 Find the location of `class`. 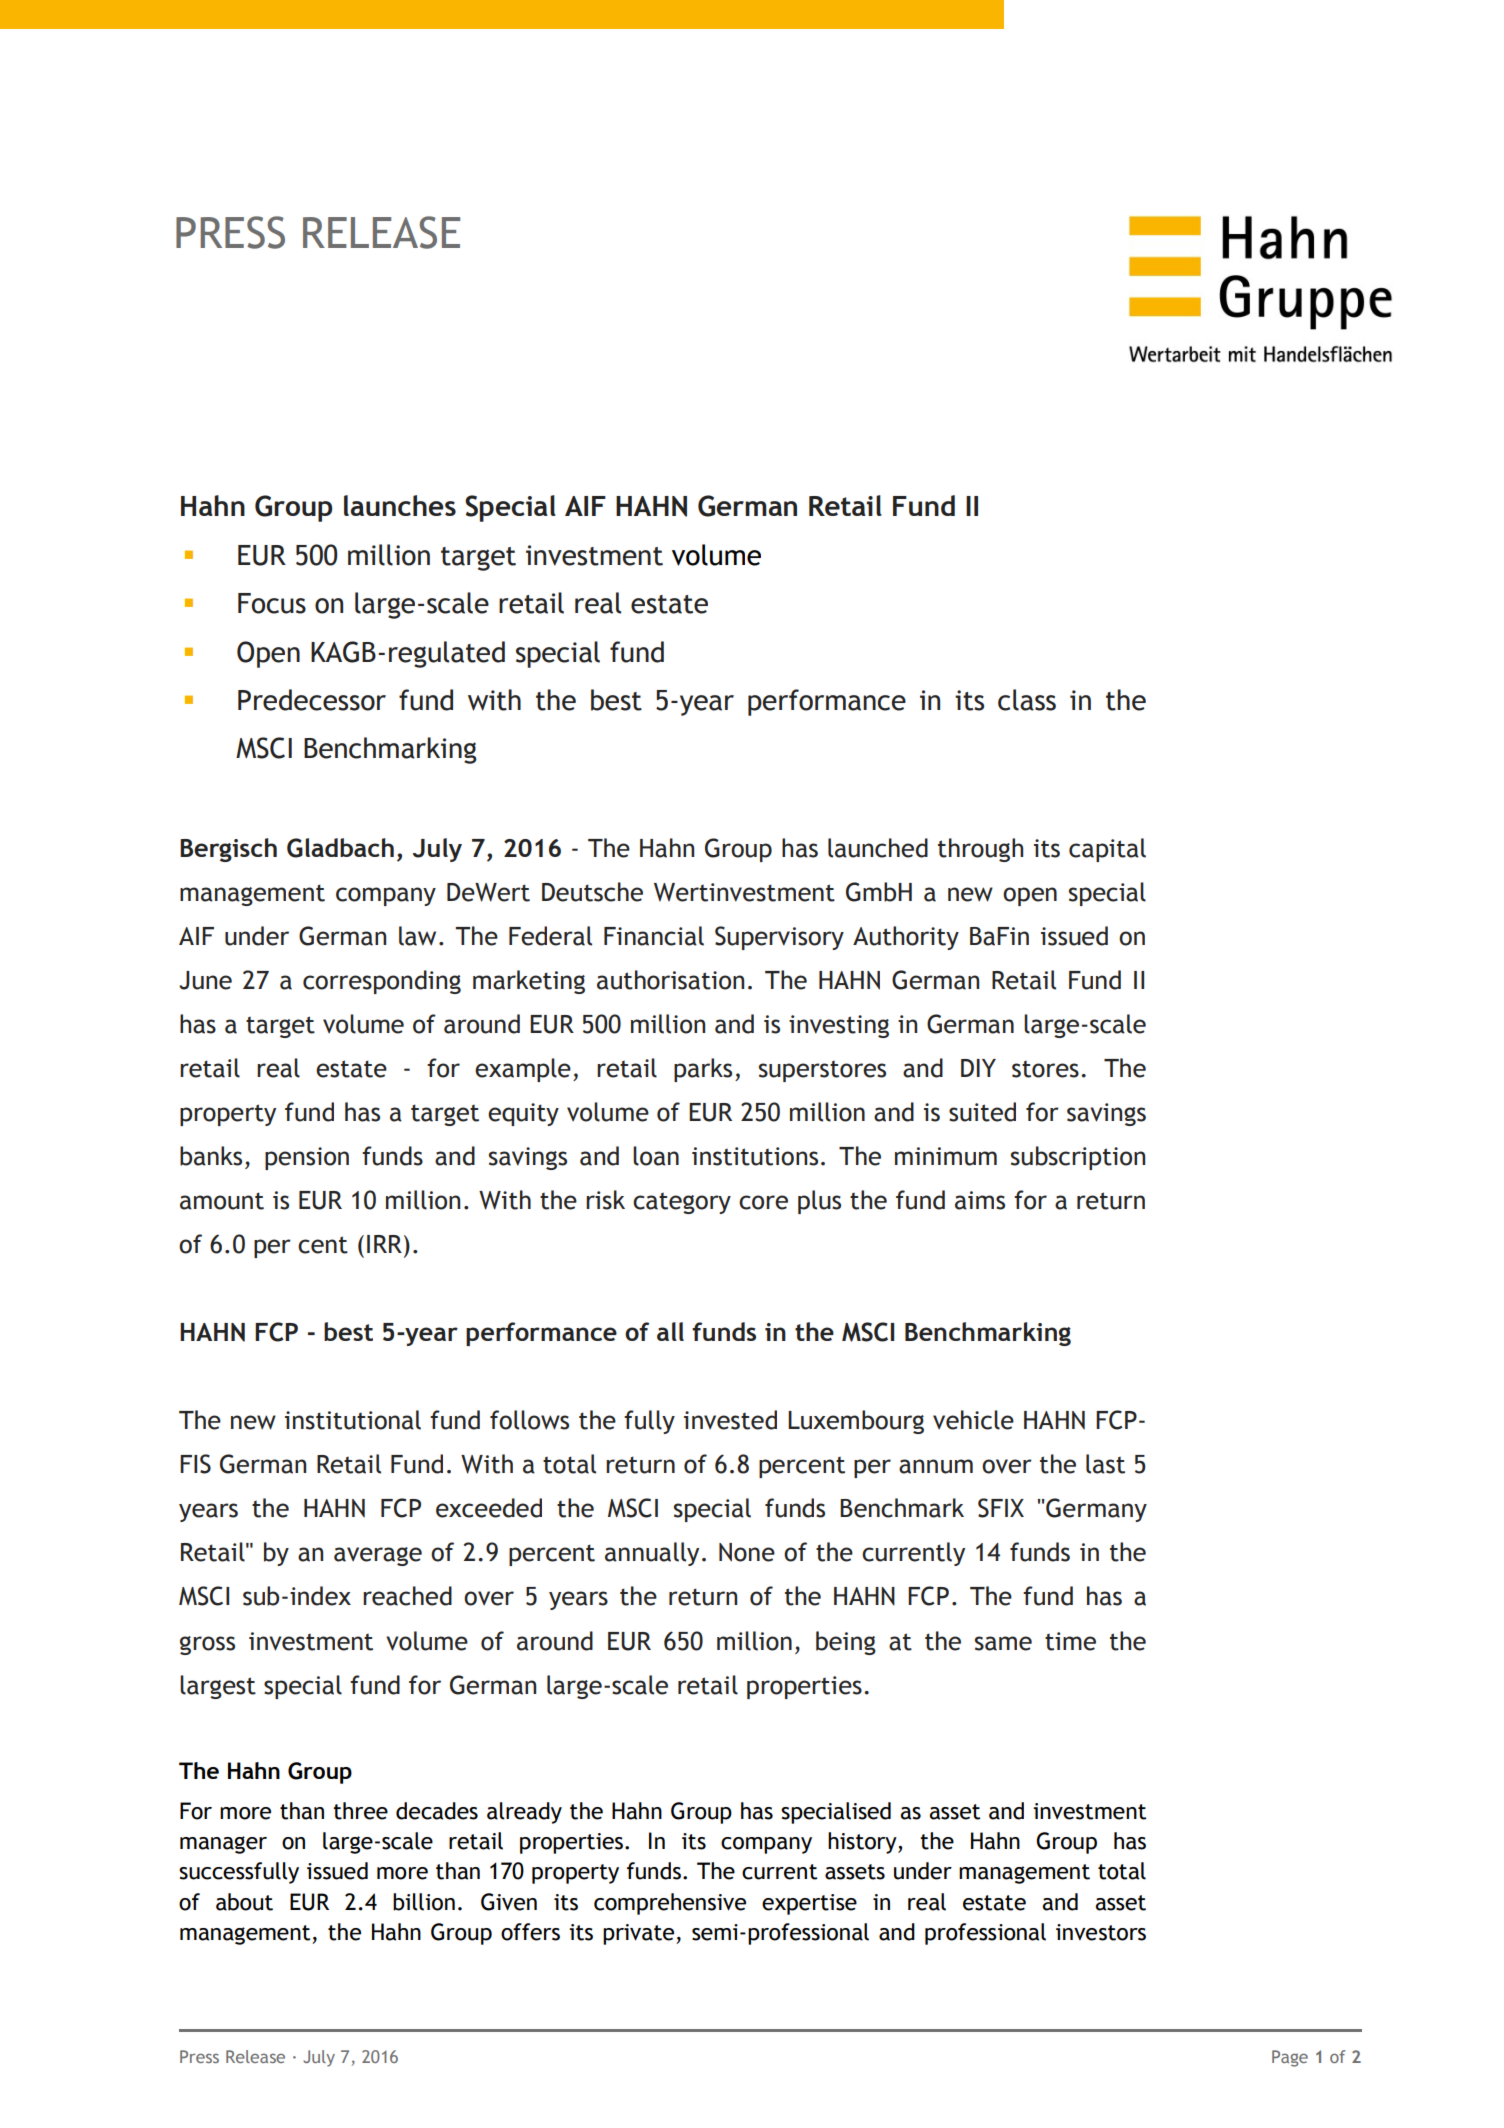

class is located at coordinates (1027, 700).
